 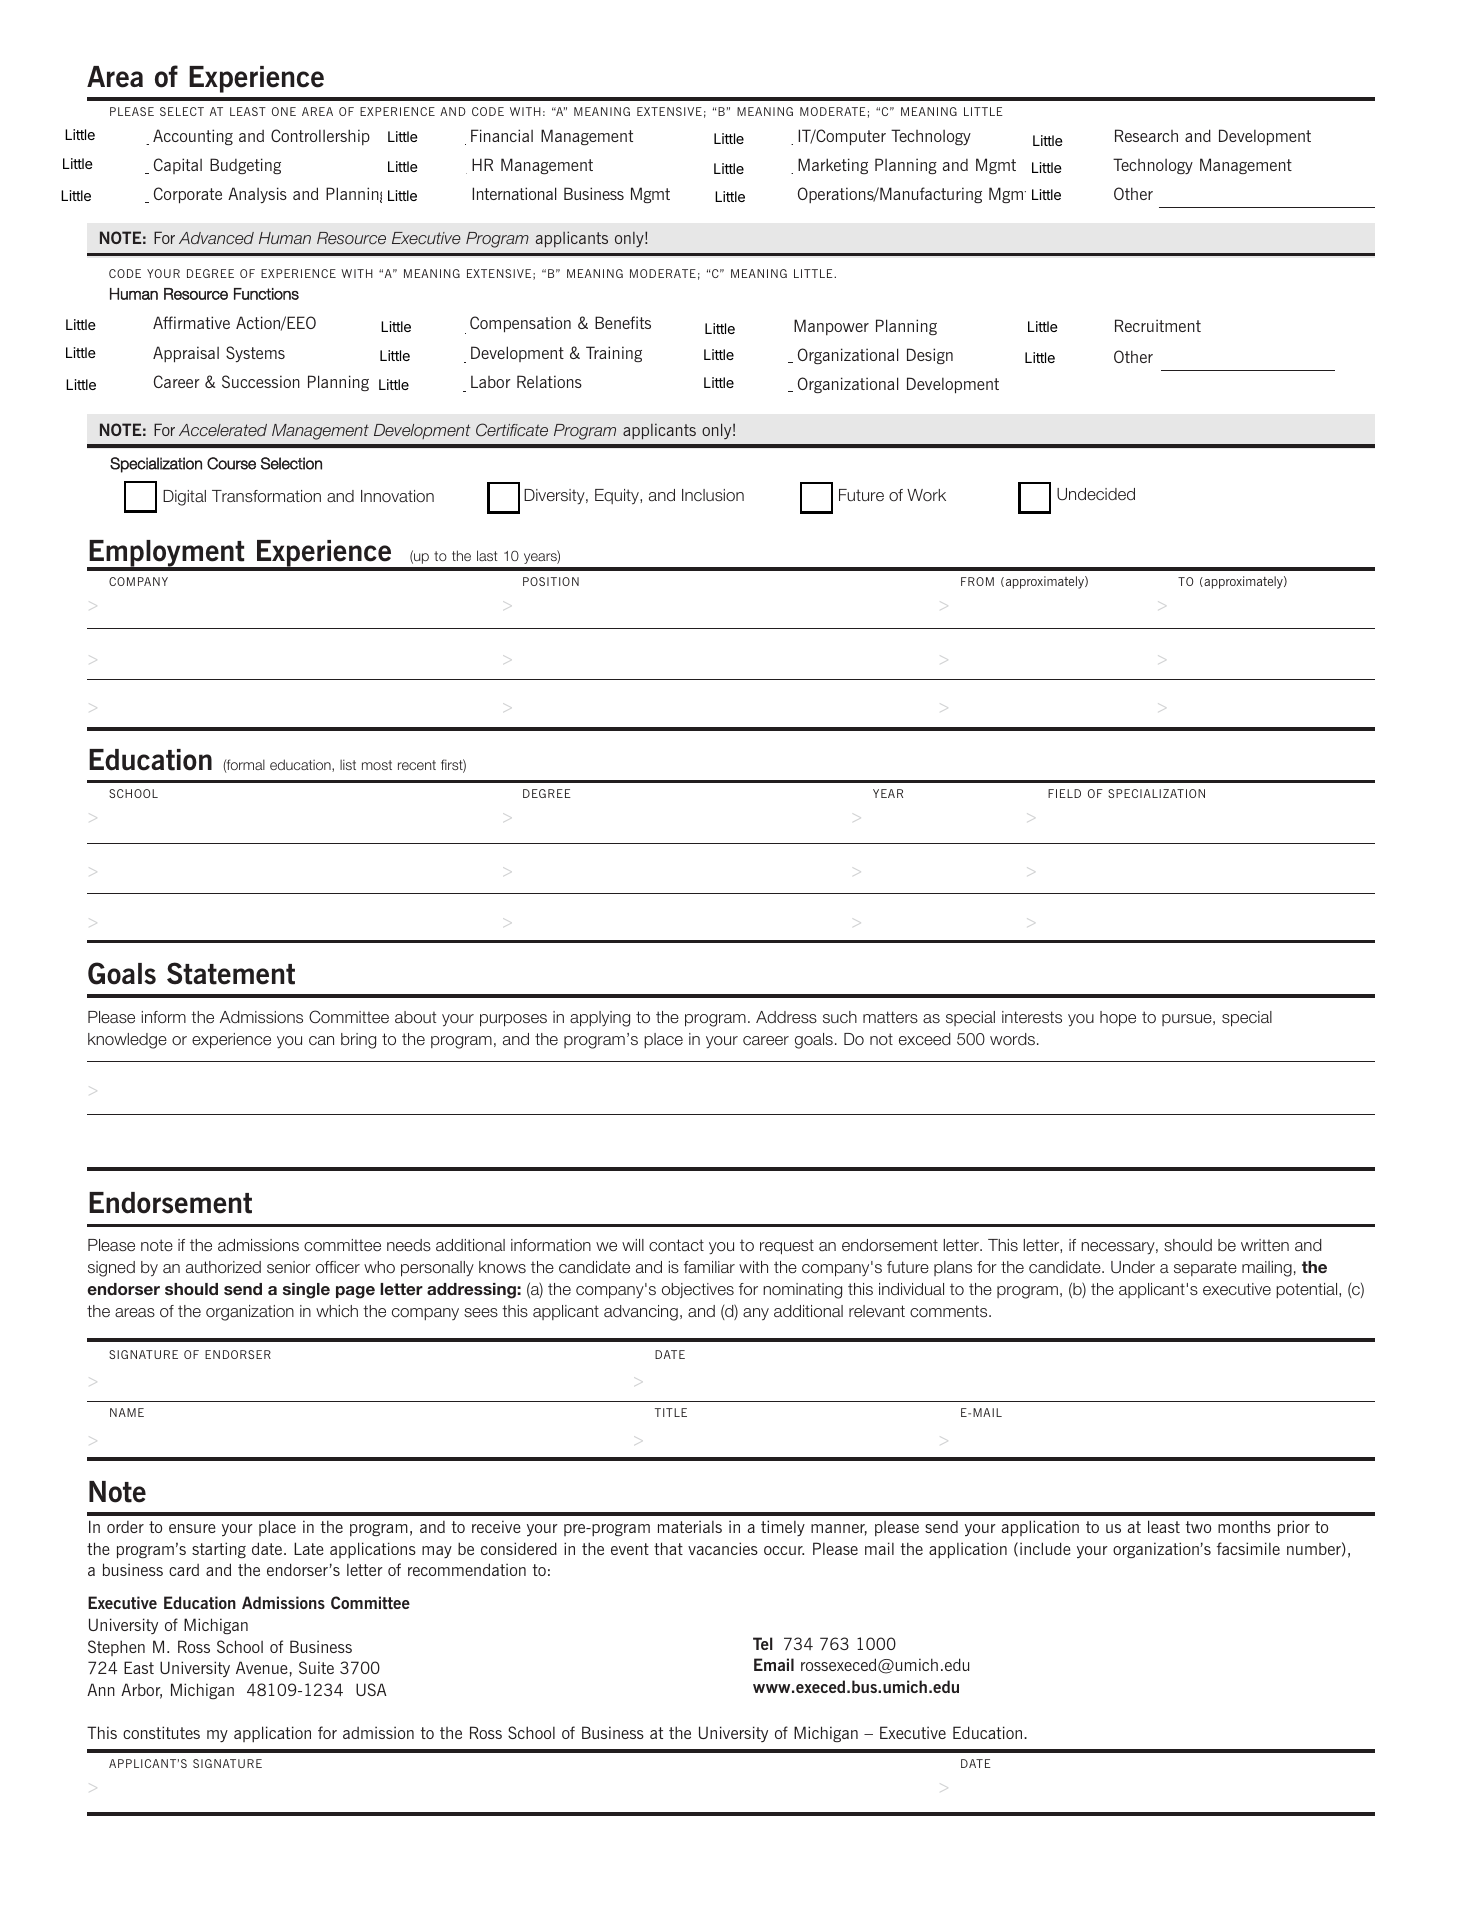 What do you see at coordinates (1118, 1019) in the screenshot?
I see `hope` at bounding box center [1118, 1019].
